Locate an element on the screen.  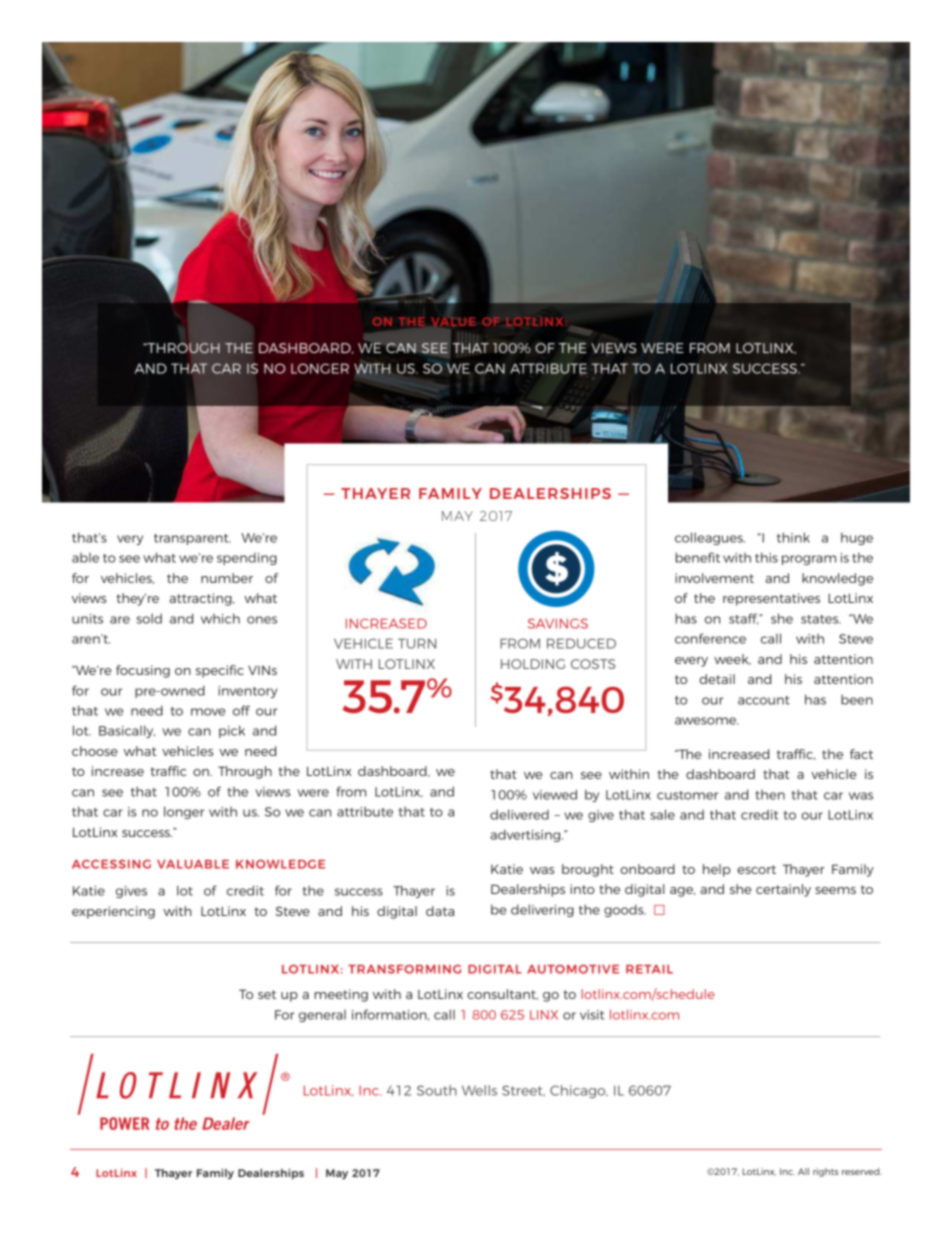
think is located at coordinates (793, 537).
